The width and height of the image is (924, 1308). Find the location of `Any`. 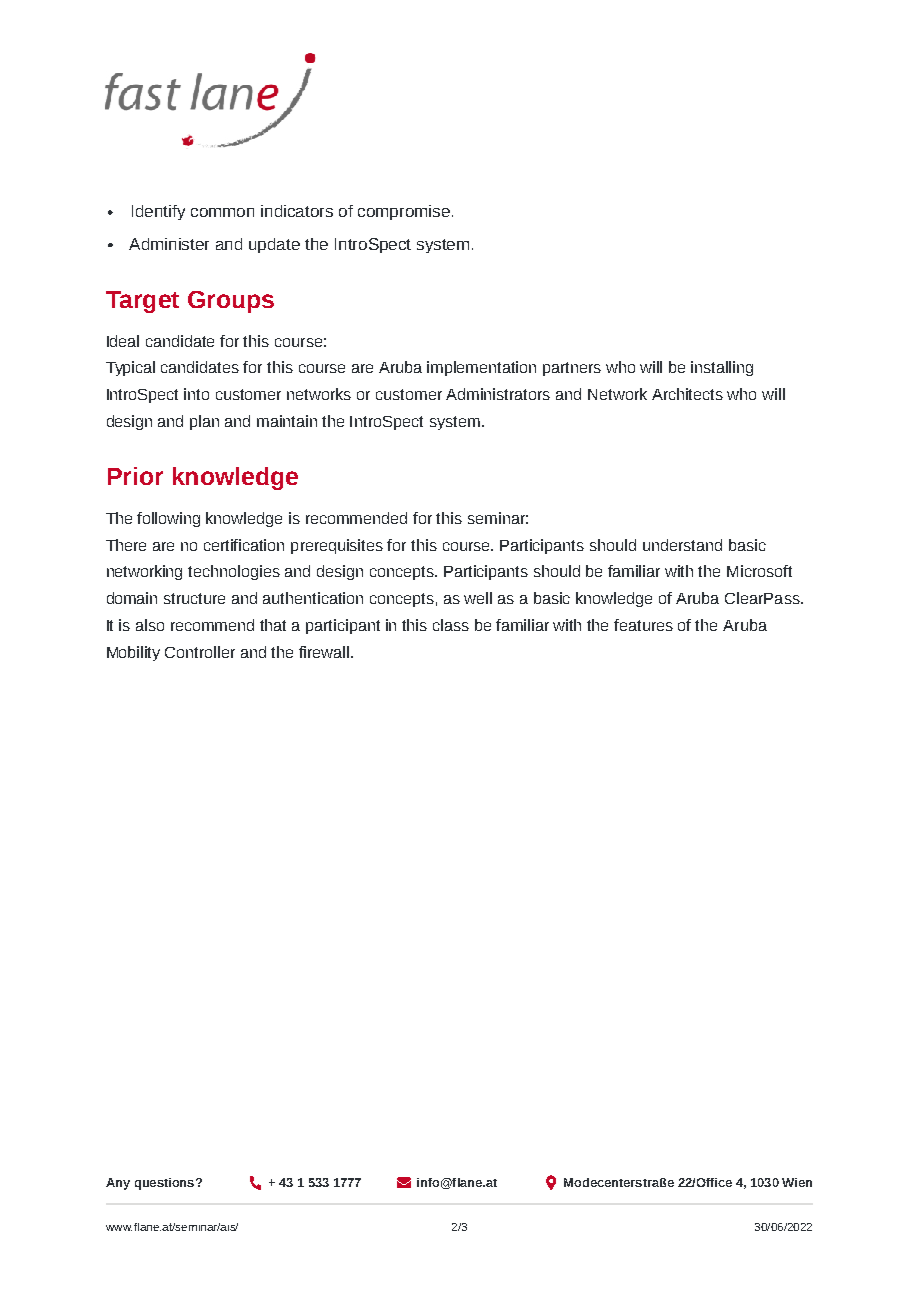

Any is located at coordinates (118, 1184).
